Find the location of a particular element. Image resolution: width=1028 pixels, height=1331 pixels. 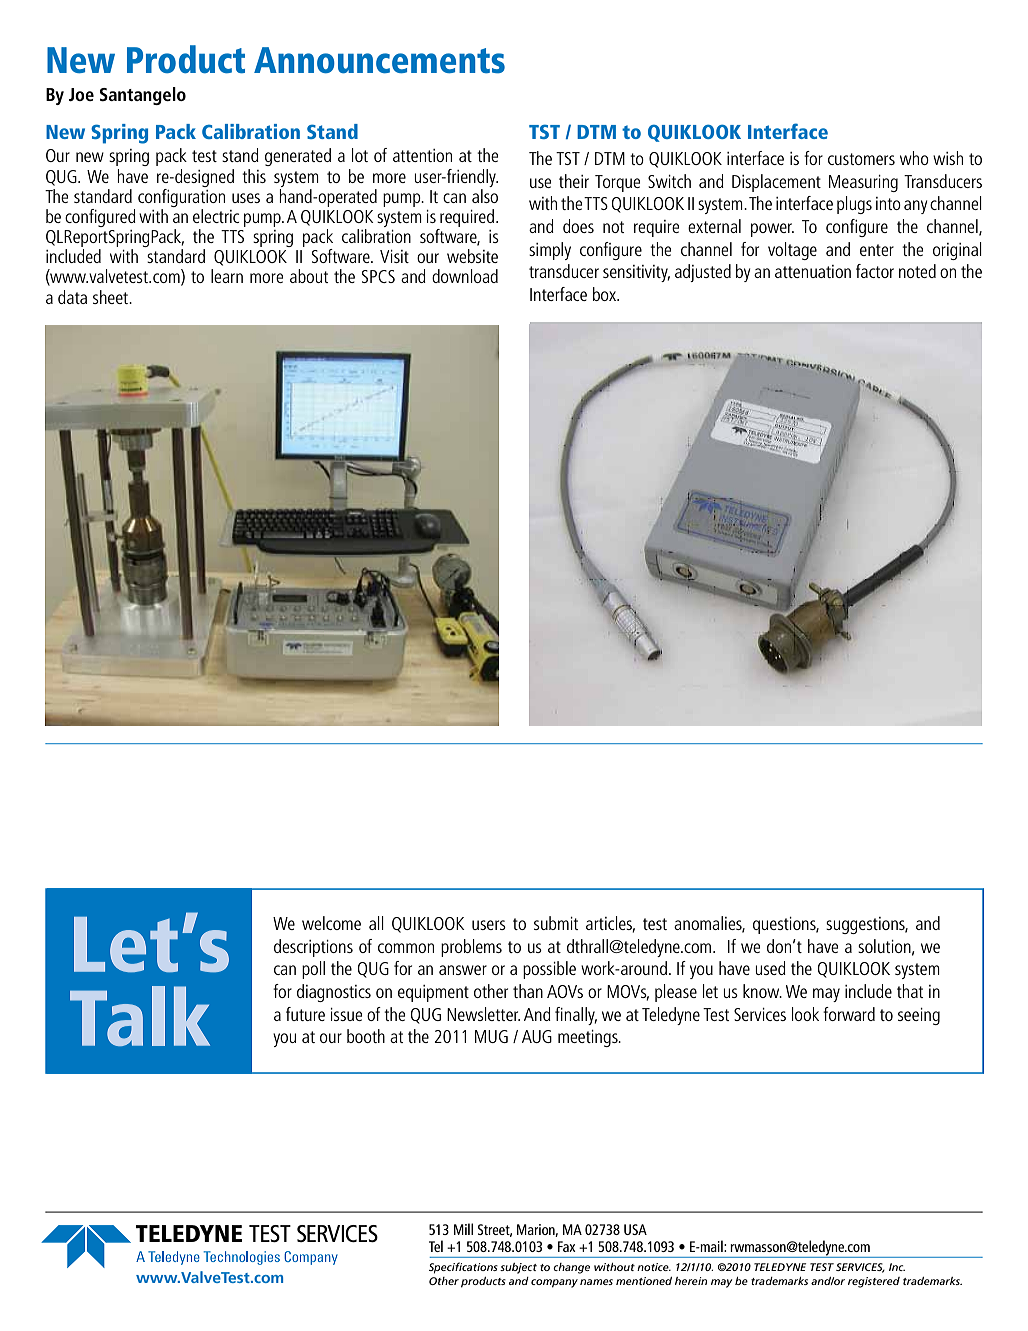

attention is located at coordinates (422, 155).
